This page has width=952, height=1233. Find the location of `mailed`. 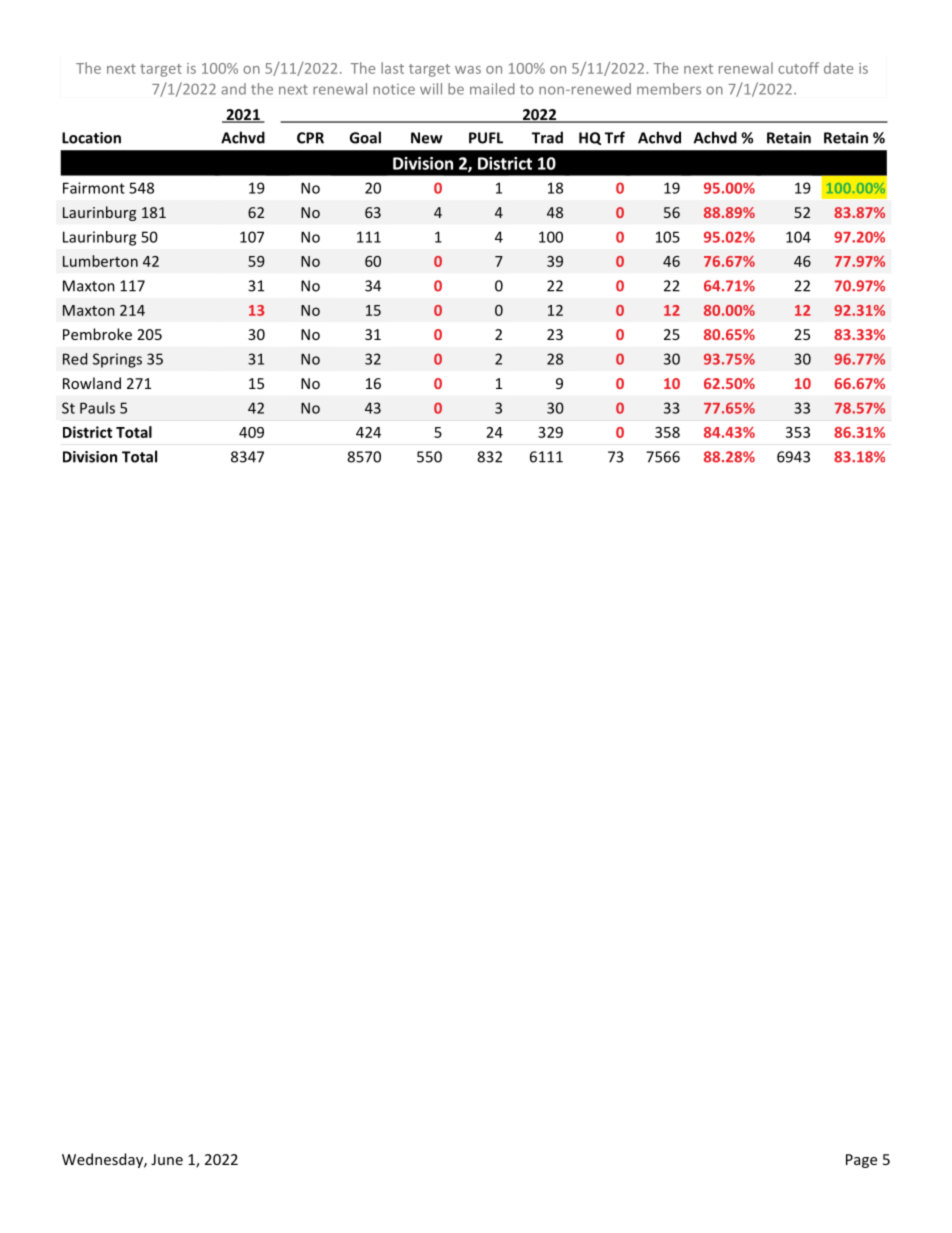

mailed is located at coordinates (492, 89).
